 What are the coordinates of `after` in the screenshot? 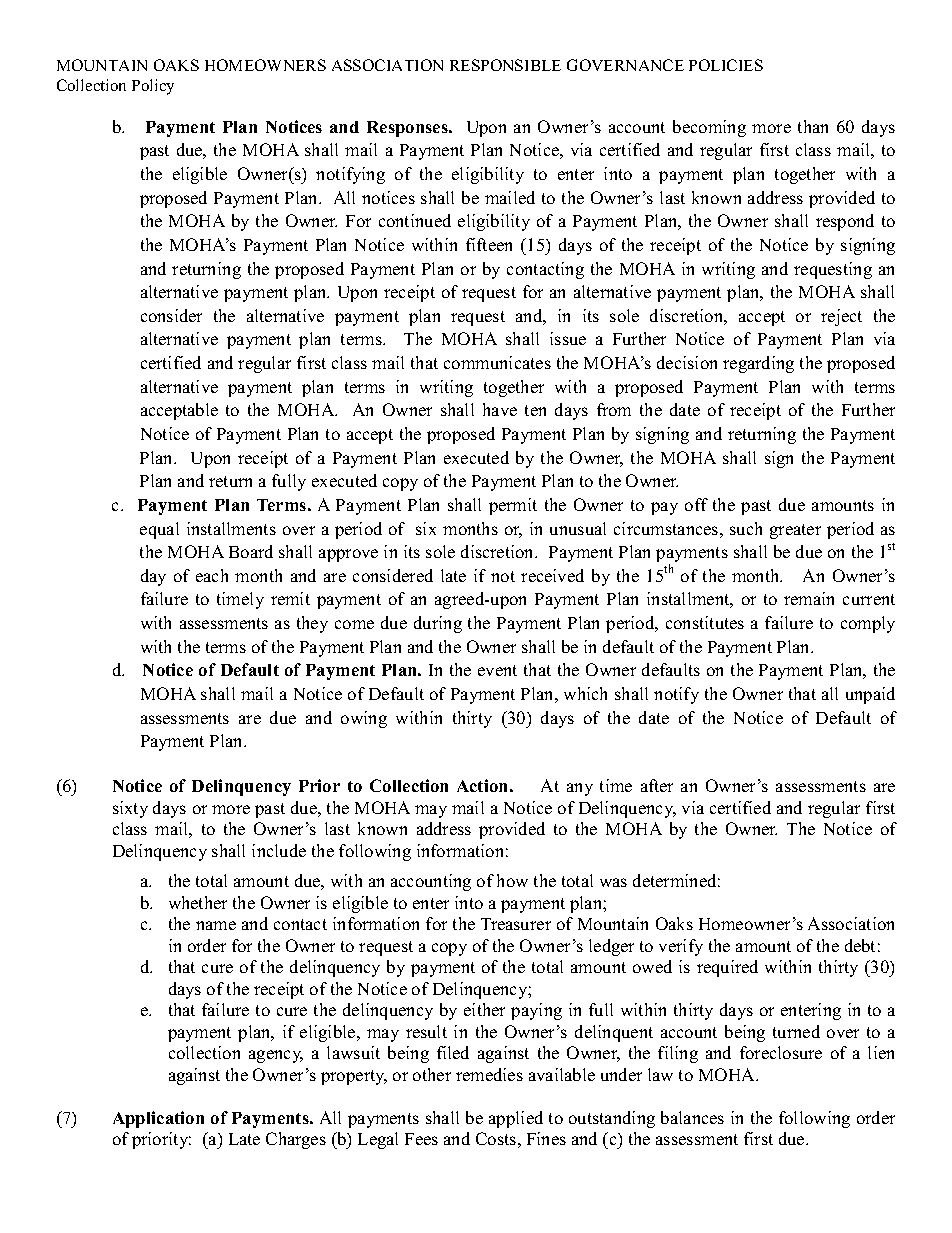 It's located at (657, 785).
